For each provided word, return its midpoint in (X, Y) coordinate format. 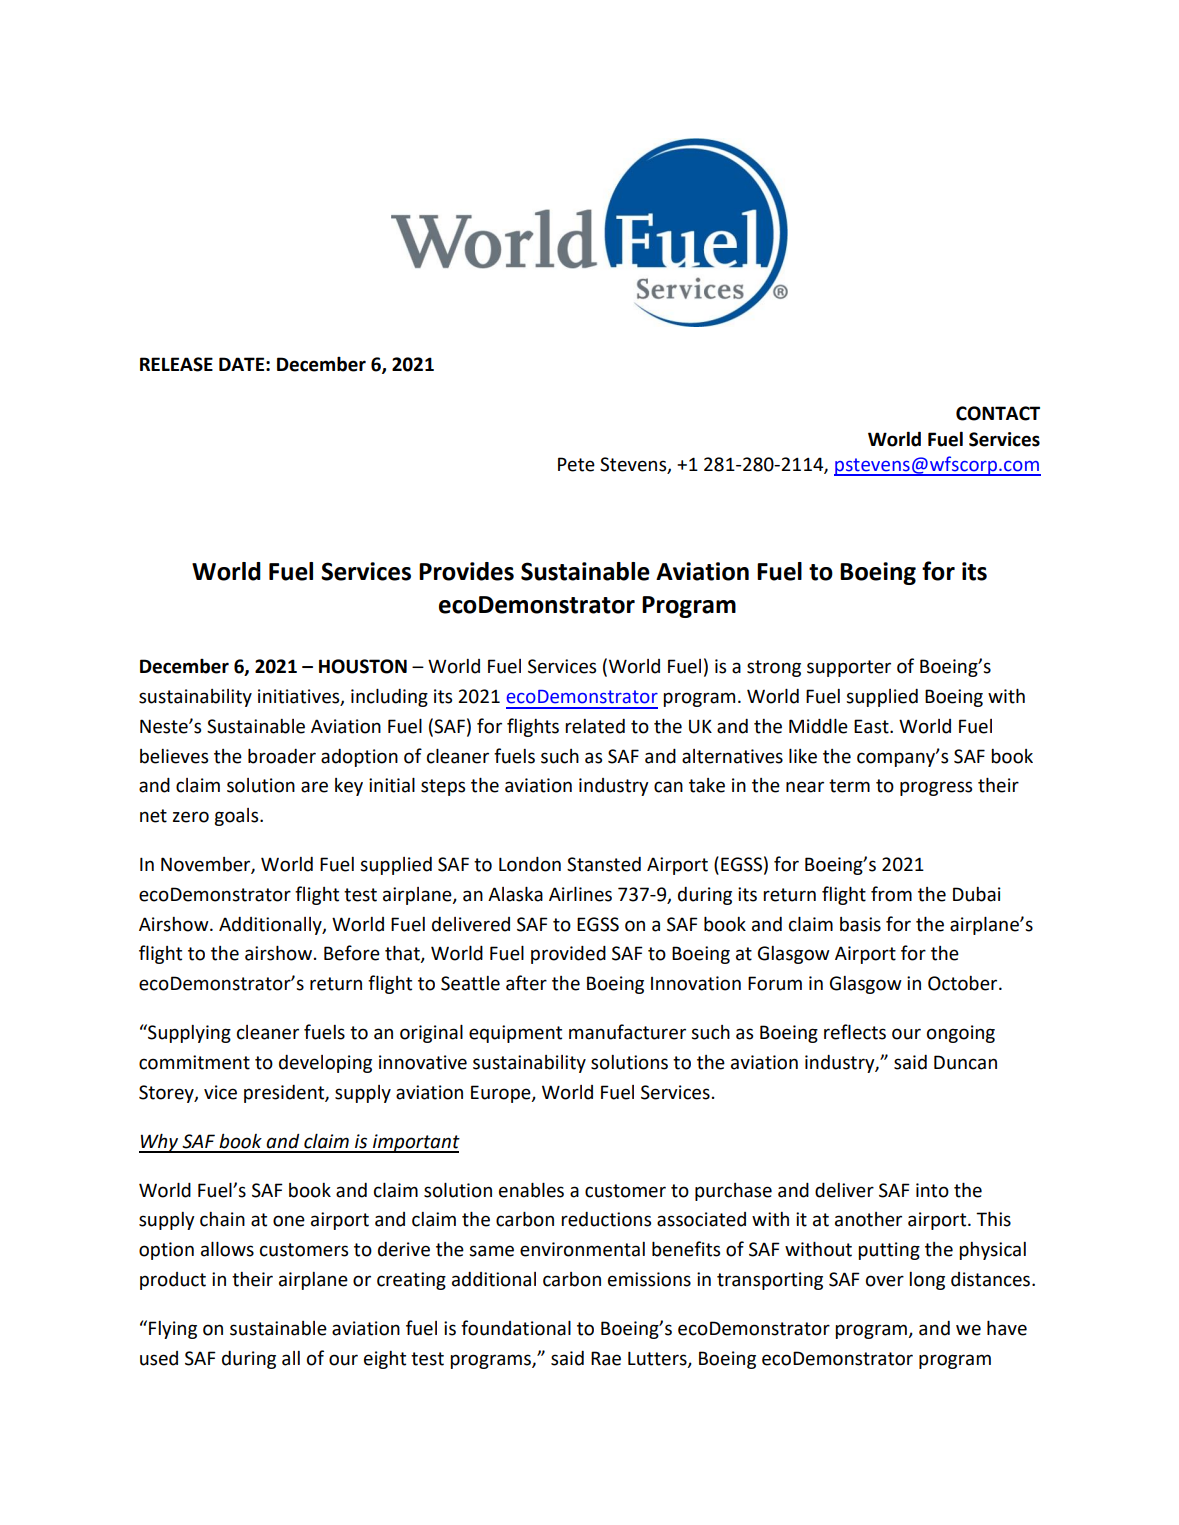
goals (237, 817)
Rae (606, 1358)
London (530, 864)
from (891, 894)
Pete (576, 464)
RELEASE (176, 364)
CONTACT (998, 413)
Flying (173, 1330)
